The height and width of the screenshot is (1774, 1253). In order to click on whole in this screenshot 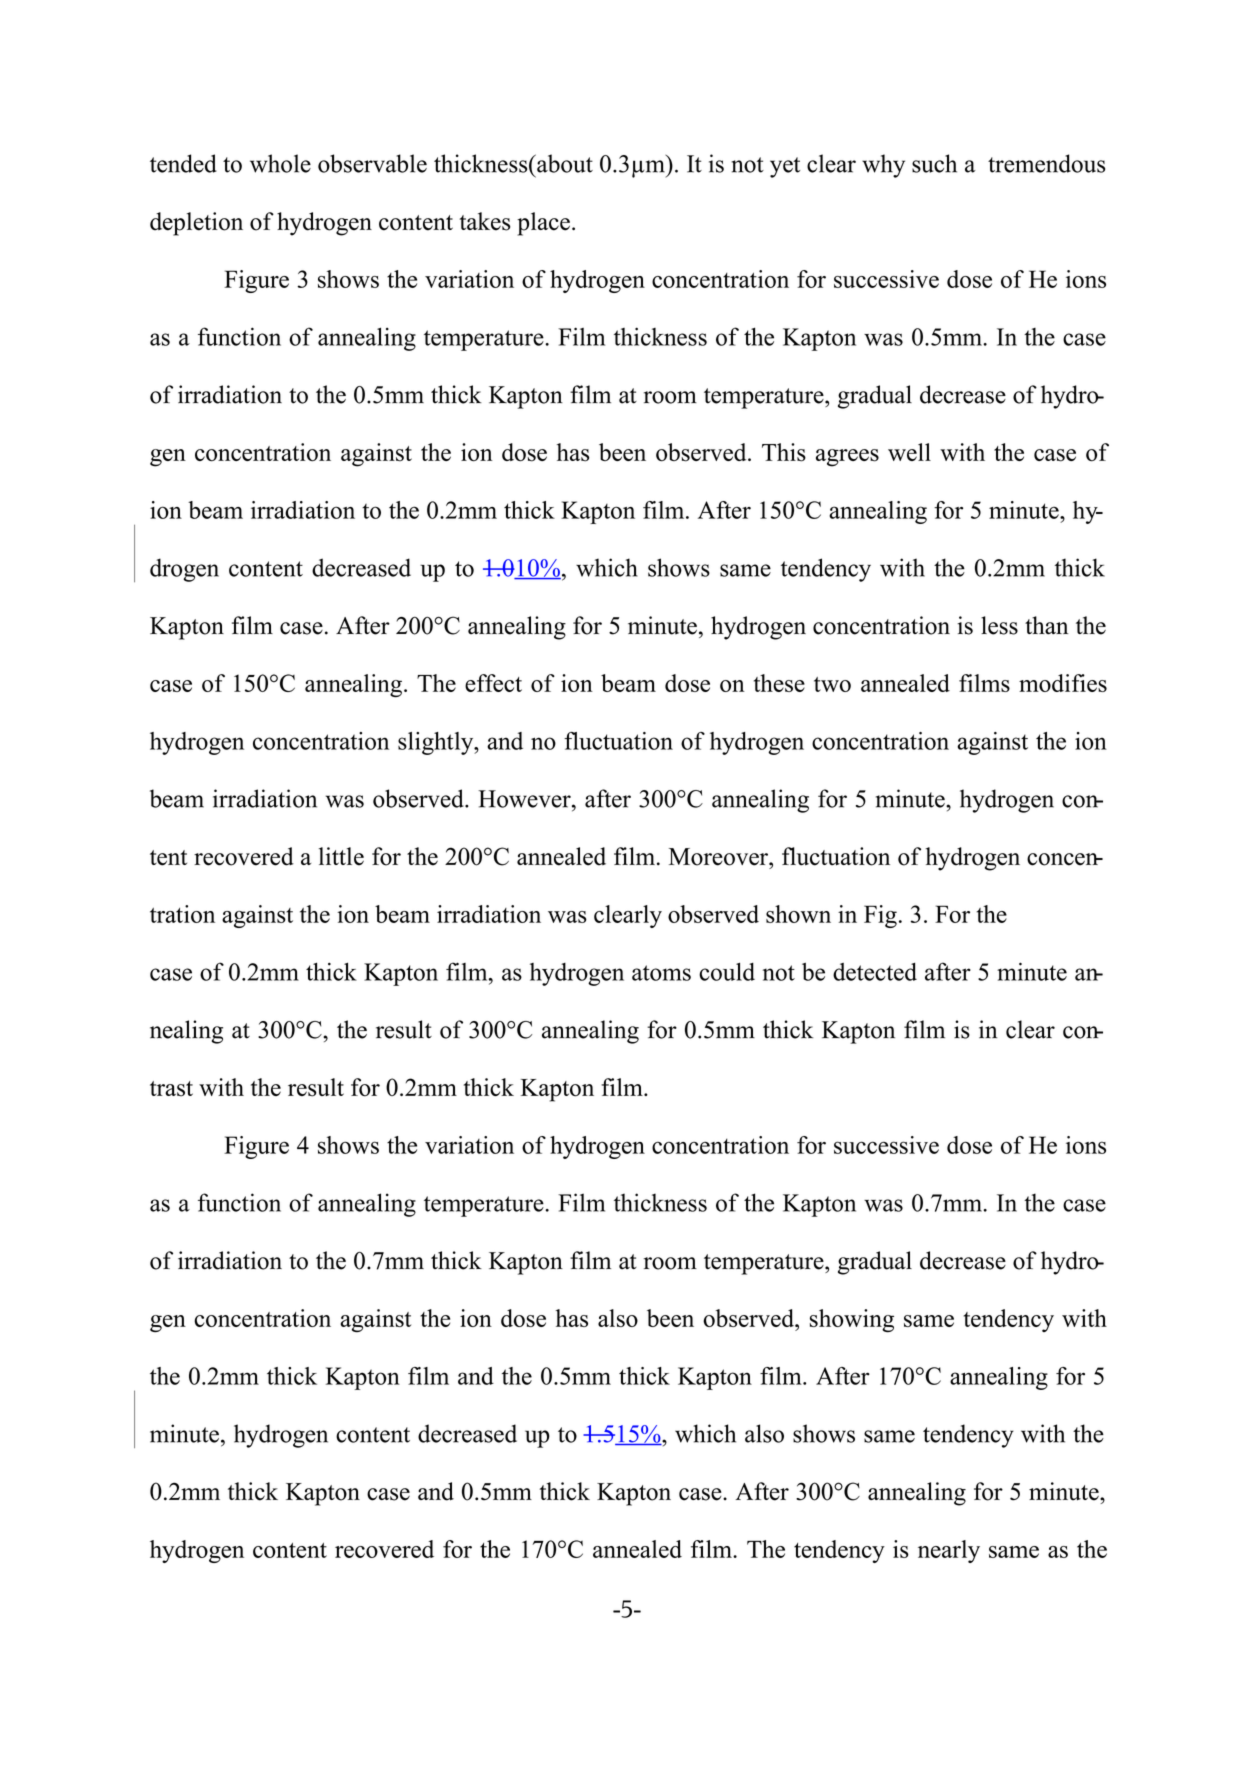, I will do `click(280, 163)`.
